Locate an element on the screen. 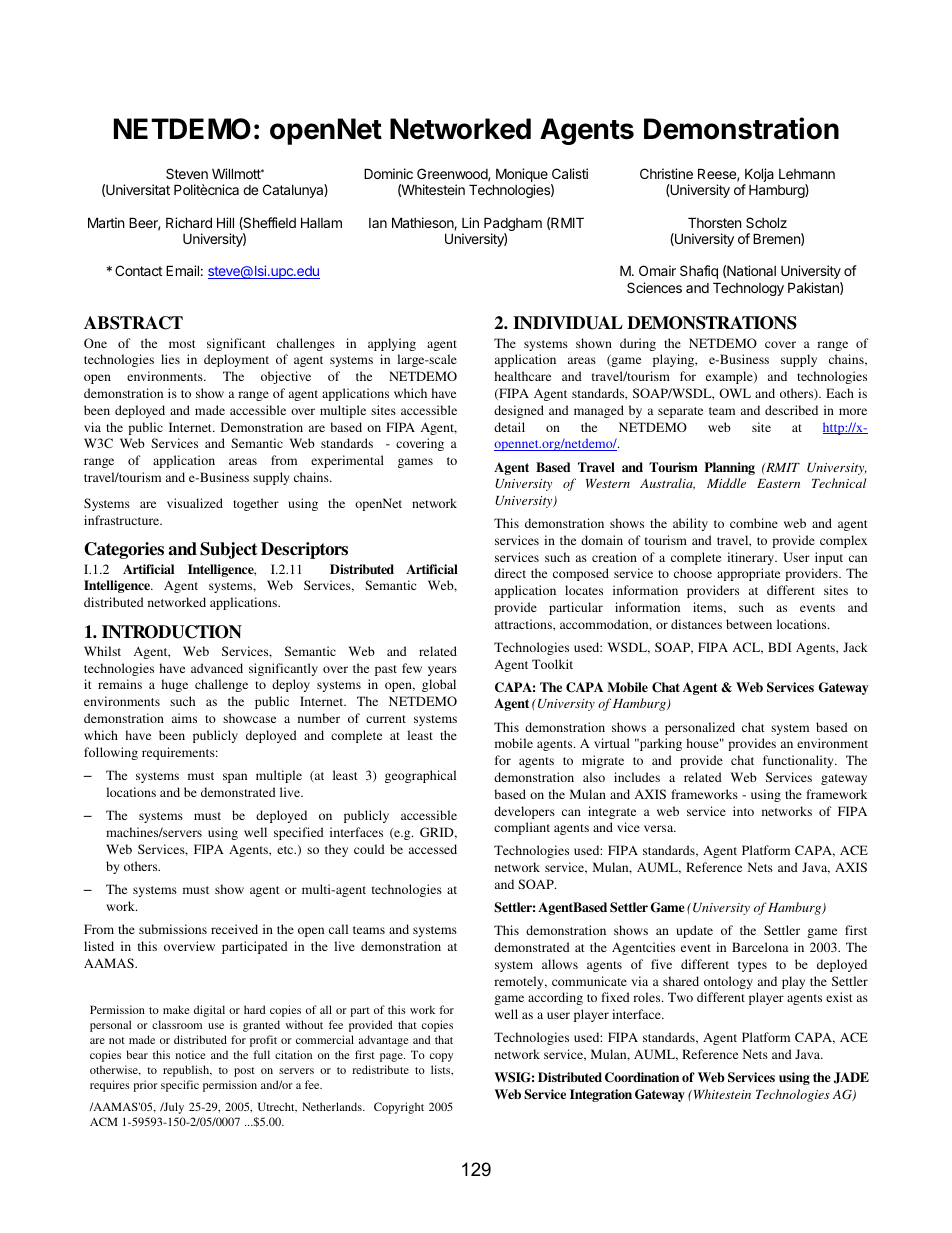  Hill is located at coordinates (225, 222).
